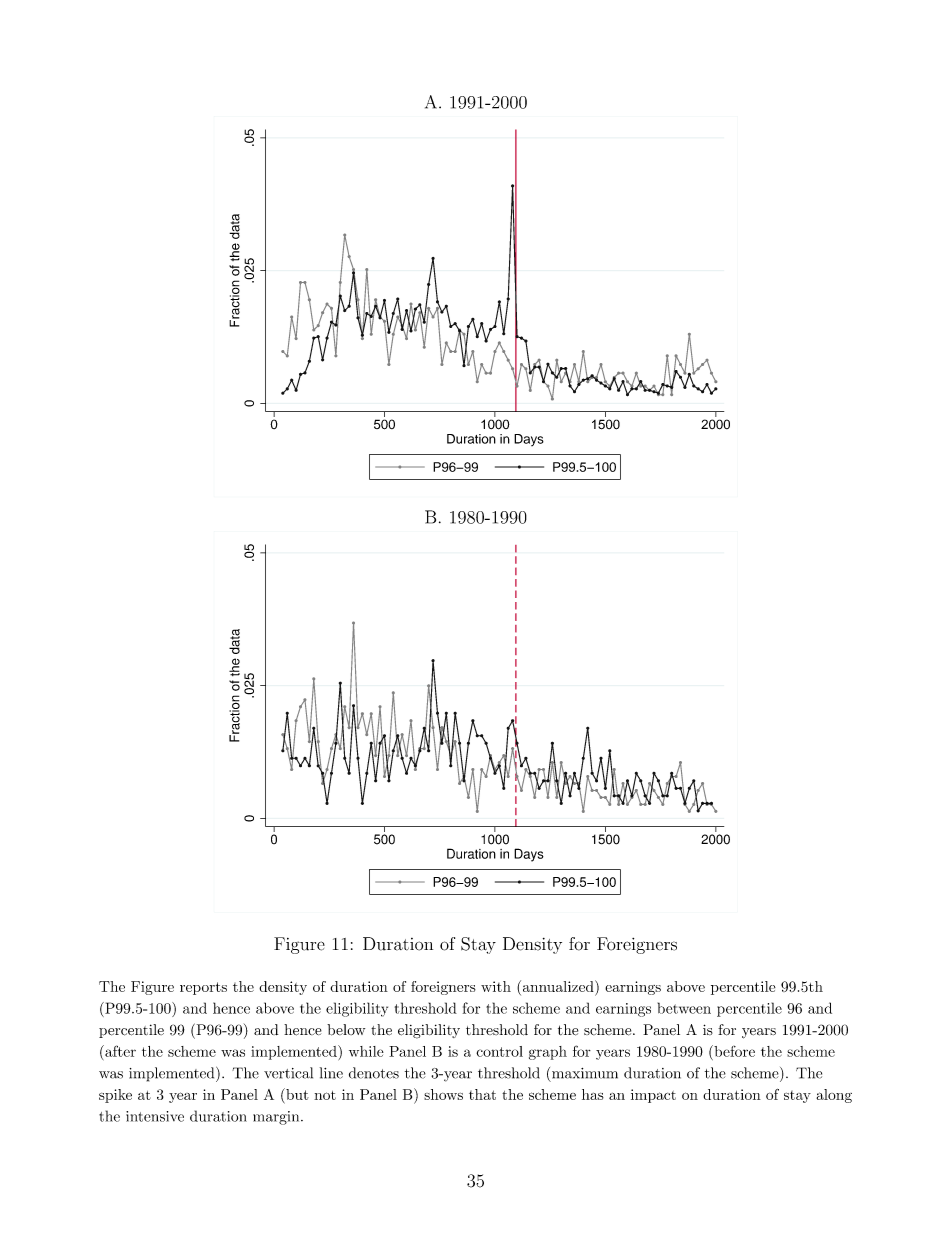  Describe the element at coordinates (585, 1073) in the image. I see `maximum` at that location.
